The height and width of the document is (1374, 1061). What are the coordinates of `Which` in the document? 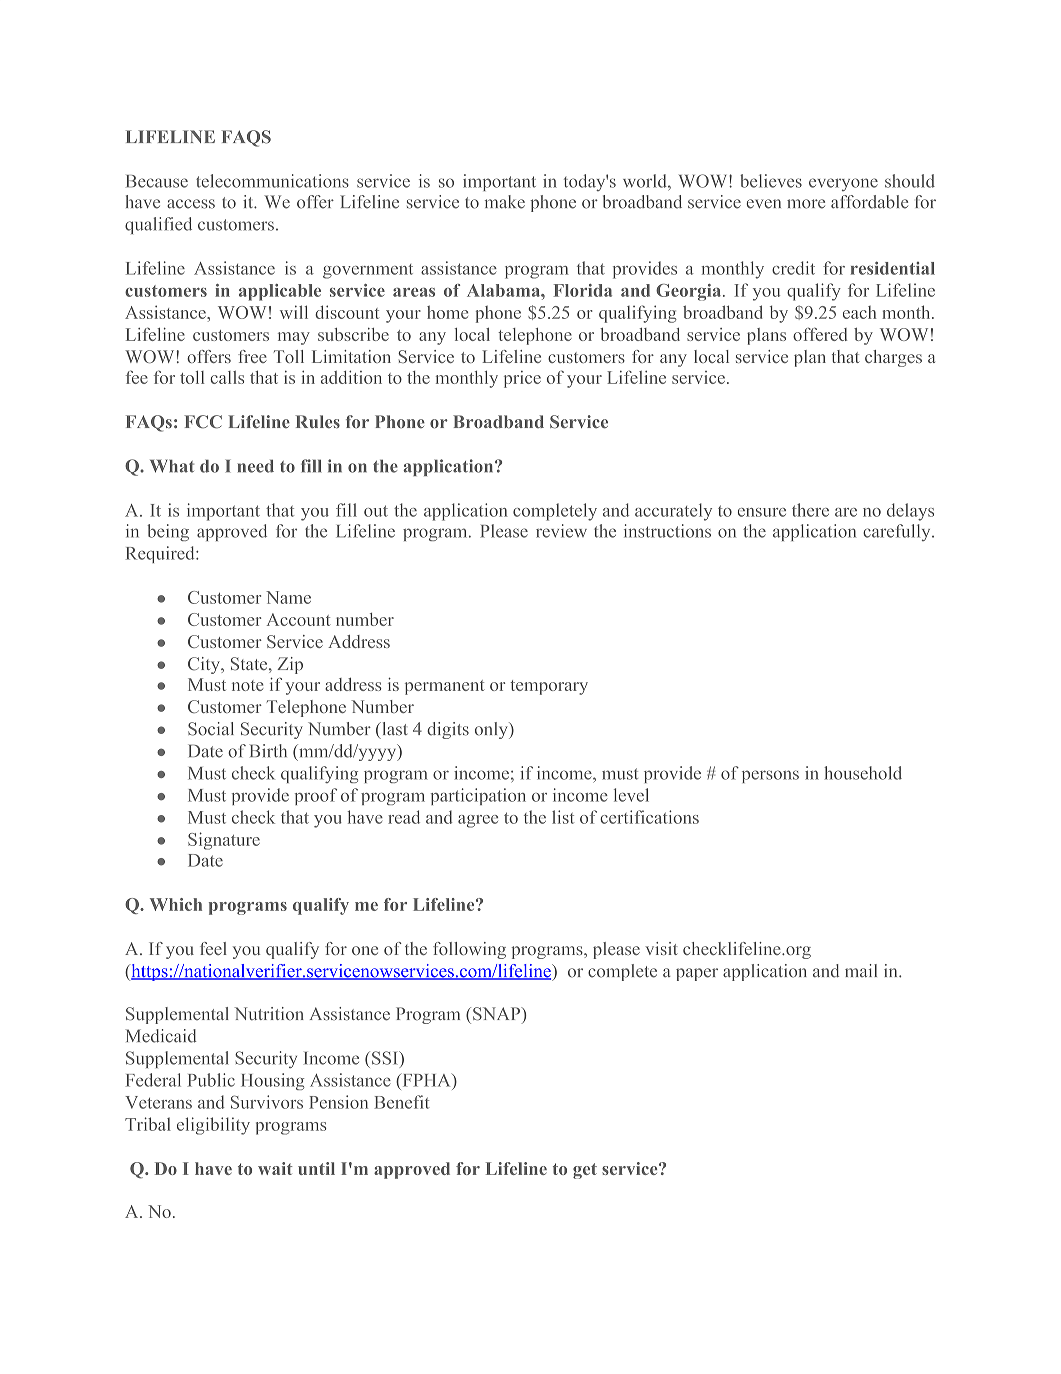 It's located at (176, 904).
